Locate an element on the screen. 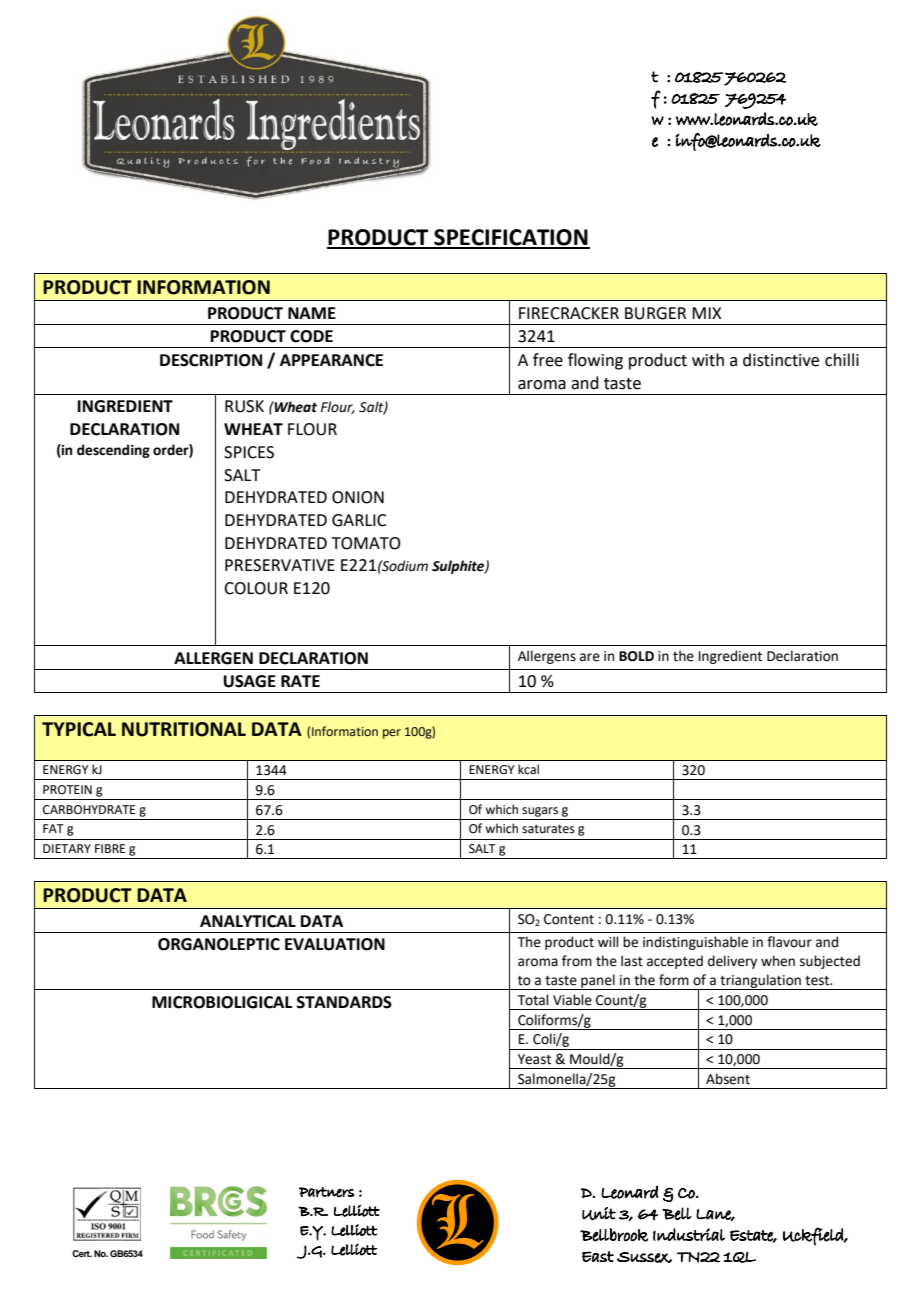 The image size is (924, 1308). free is located at coordinates (548, 360).
